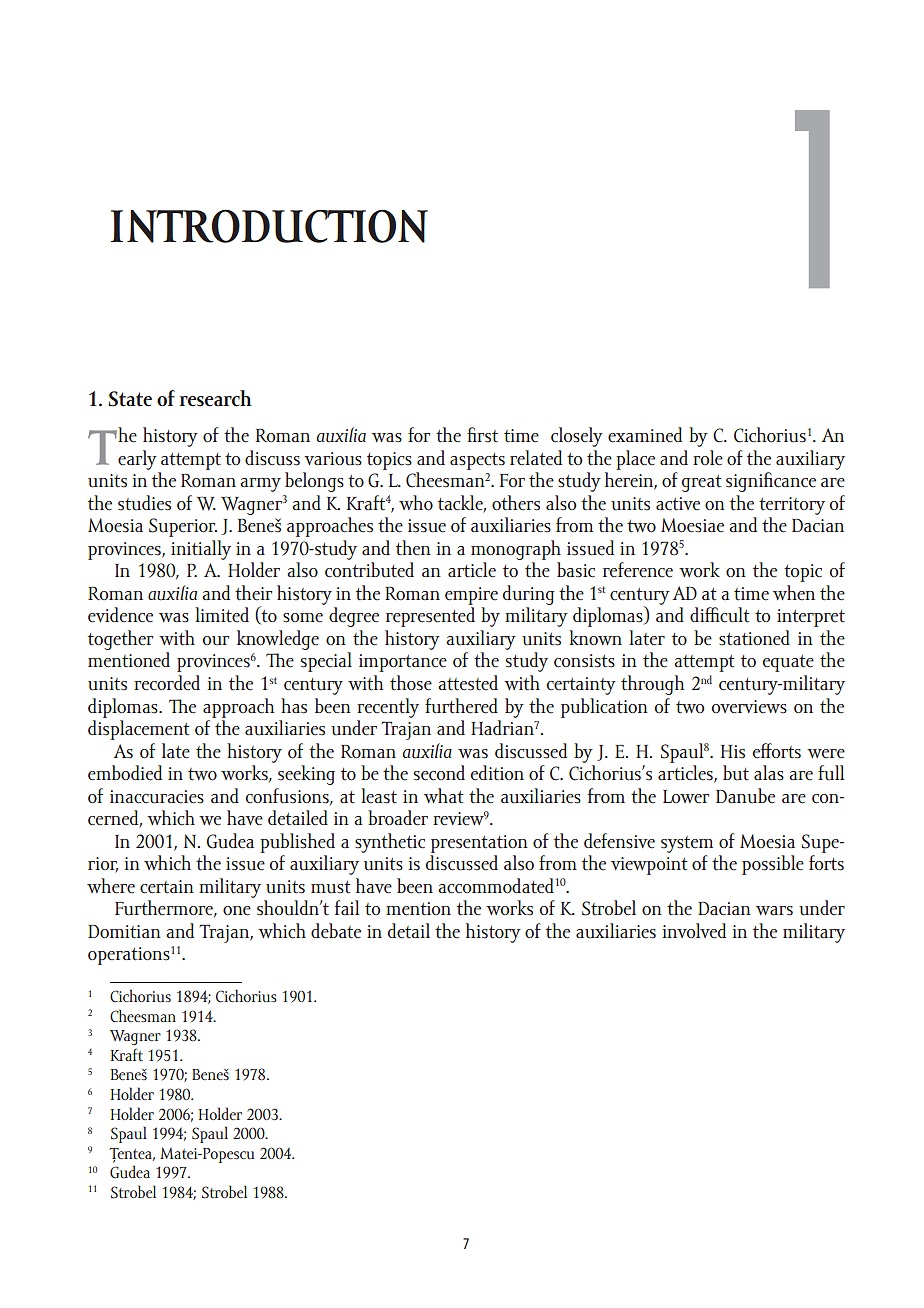 The height and width of the screenshot is (1308, 924). I want to click on inaccuracies, so click(157, 797).
